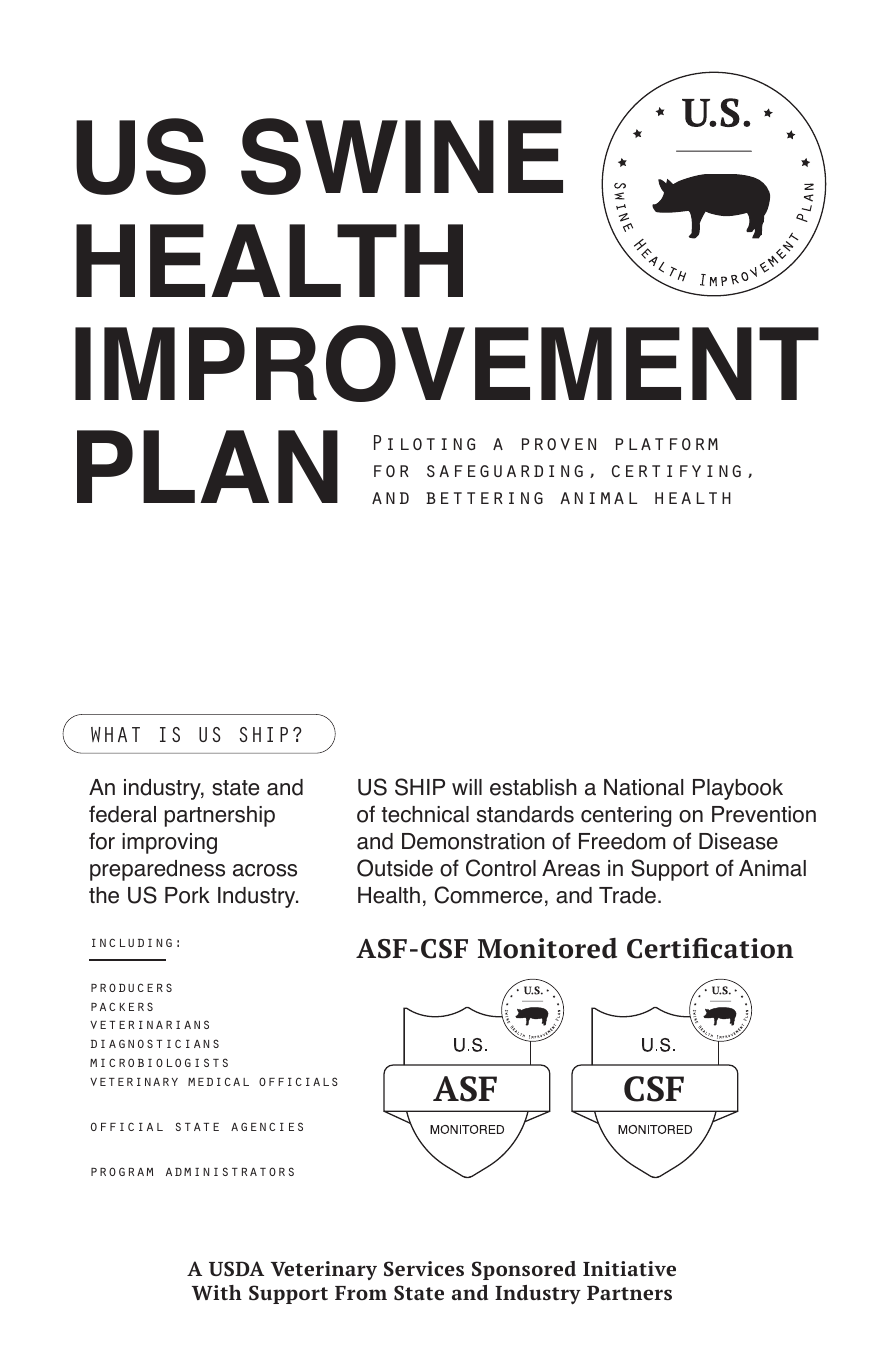 This document has width=887, height=1372. I want to click on IMPROVEMENT, so click(447, 363).
